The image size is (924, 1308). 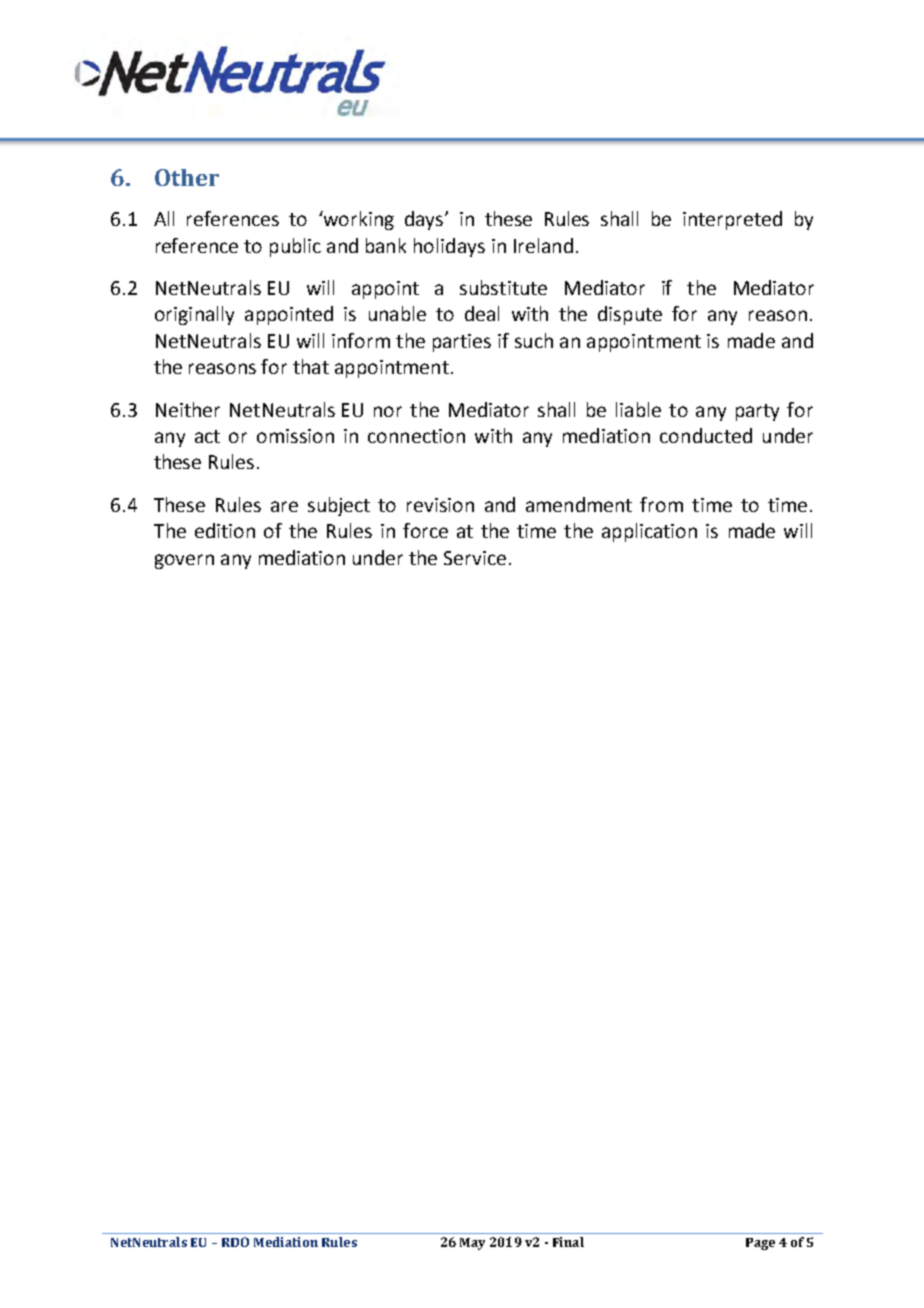 What do you see at coordinates (235, 1242) in the screenshot?
I see `RDO` at bounding box center [235, 1242].
